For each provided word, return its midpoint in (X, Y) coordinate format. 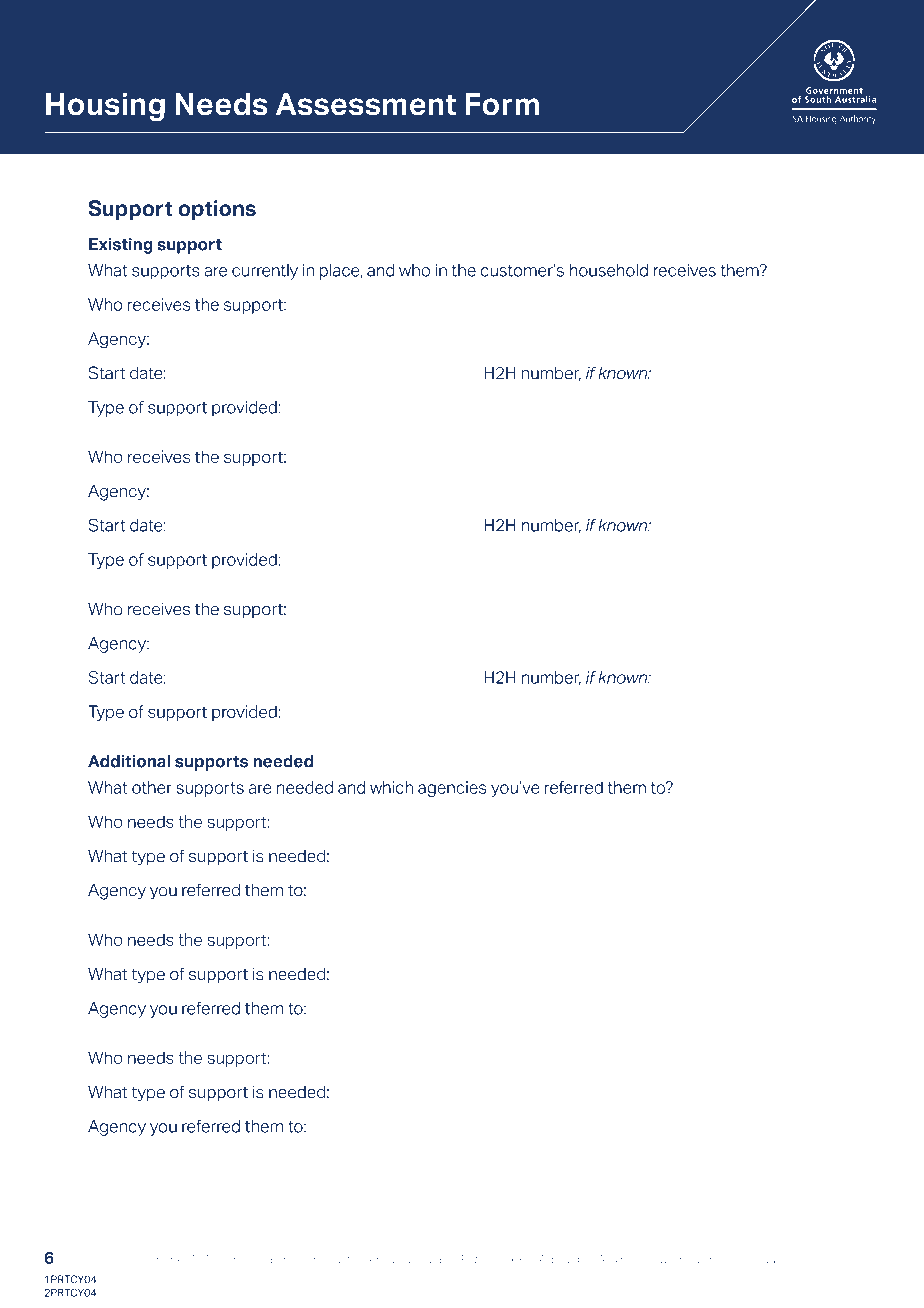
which (391, 787)
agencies (452, 789)
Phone (167, 1259)
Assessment (366, 104)
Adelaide (562, 1259)
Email (263, 1259)
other (152, 787)
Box (491, 1259)
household (609, 270)
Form (502, 104)
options (217, 210)
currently (265, 272)
